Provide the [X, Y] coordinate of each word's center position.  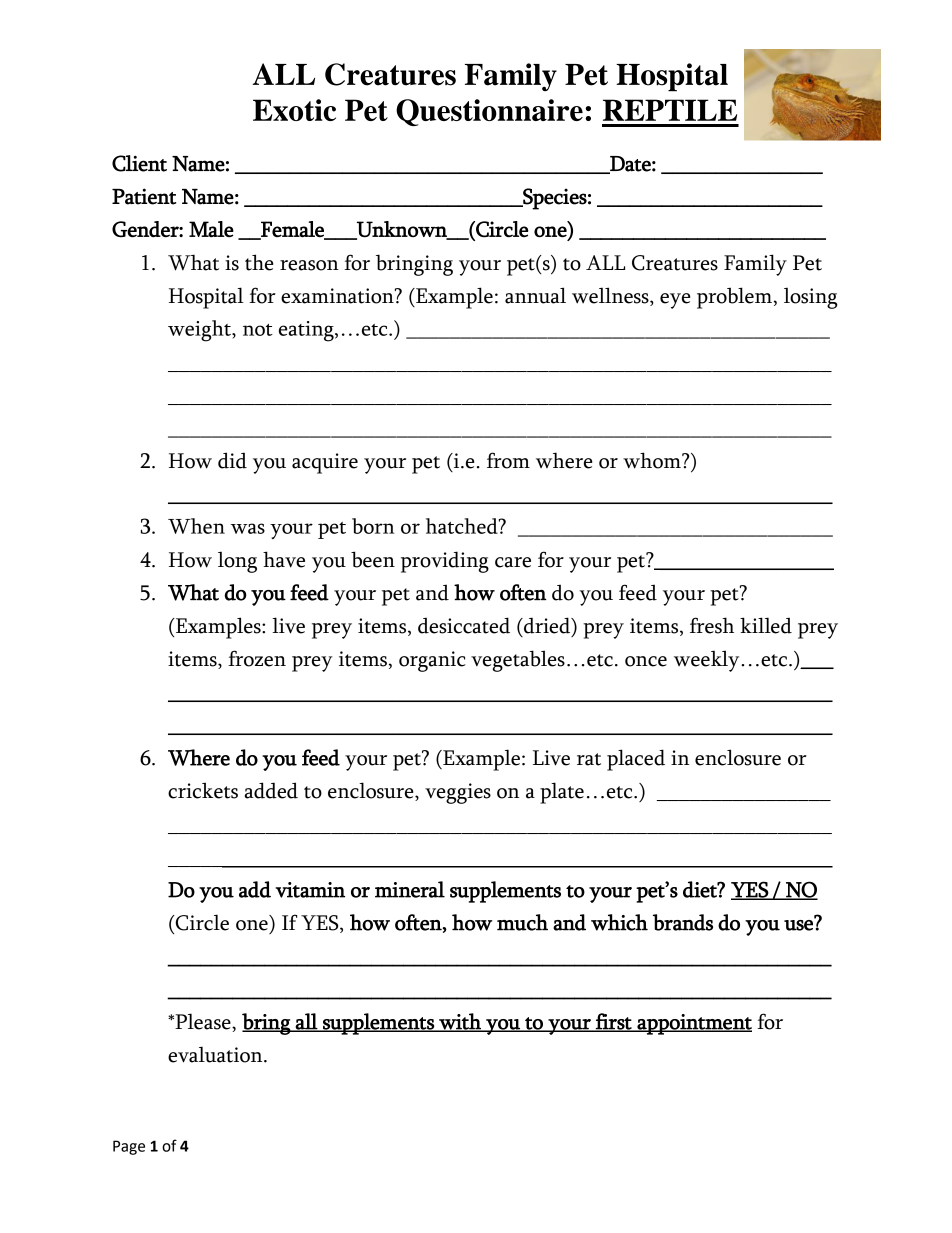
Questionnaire [489, 112]
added [271, 790]
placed [636, 760]
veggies [458, 793]
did [232, 460]
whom [653, 460]
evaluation [216, 1054]
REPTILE [670, 110]
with [460, 1022]
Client [139, 163]
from [508, 460]
